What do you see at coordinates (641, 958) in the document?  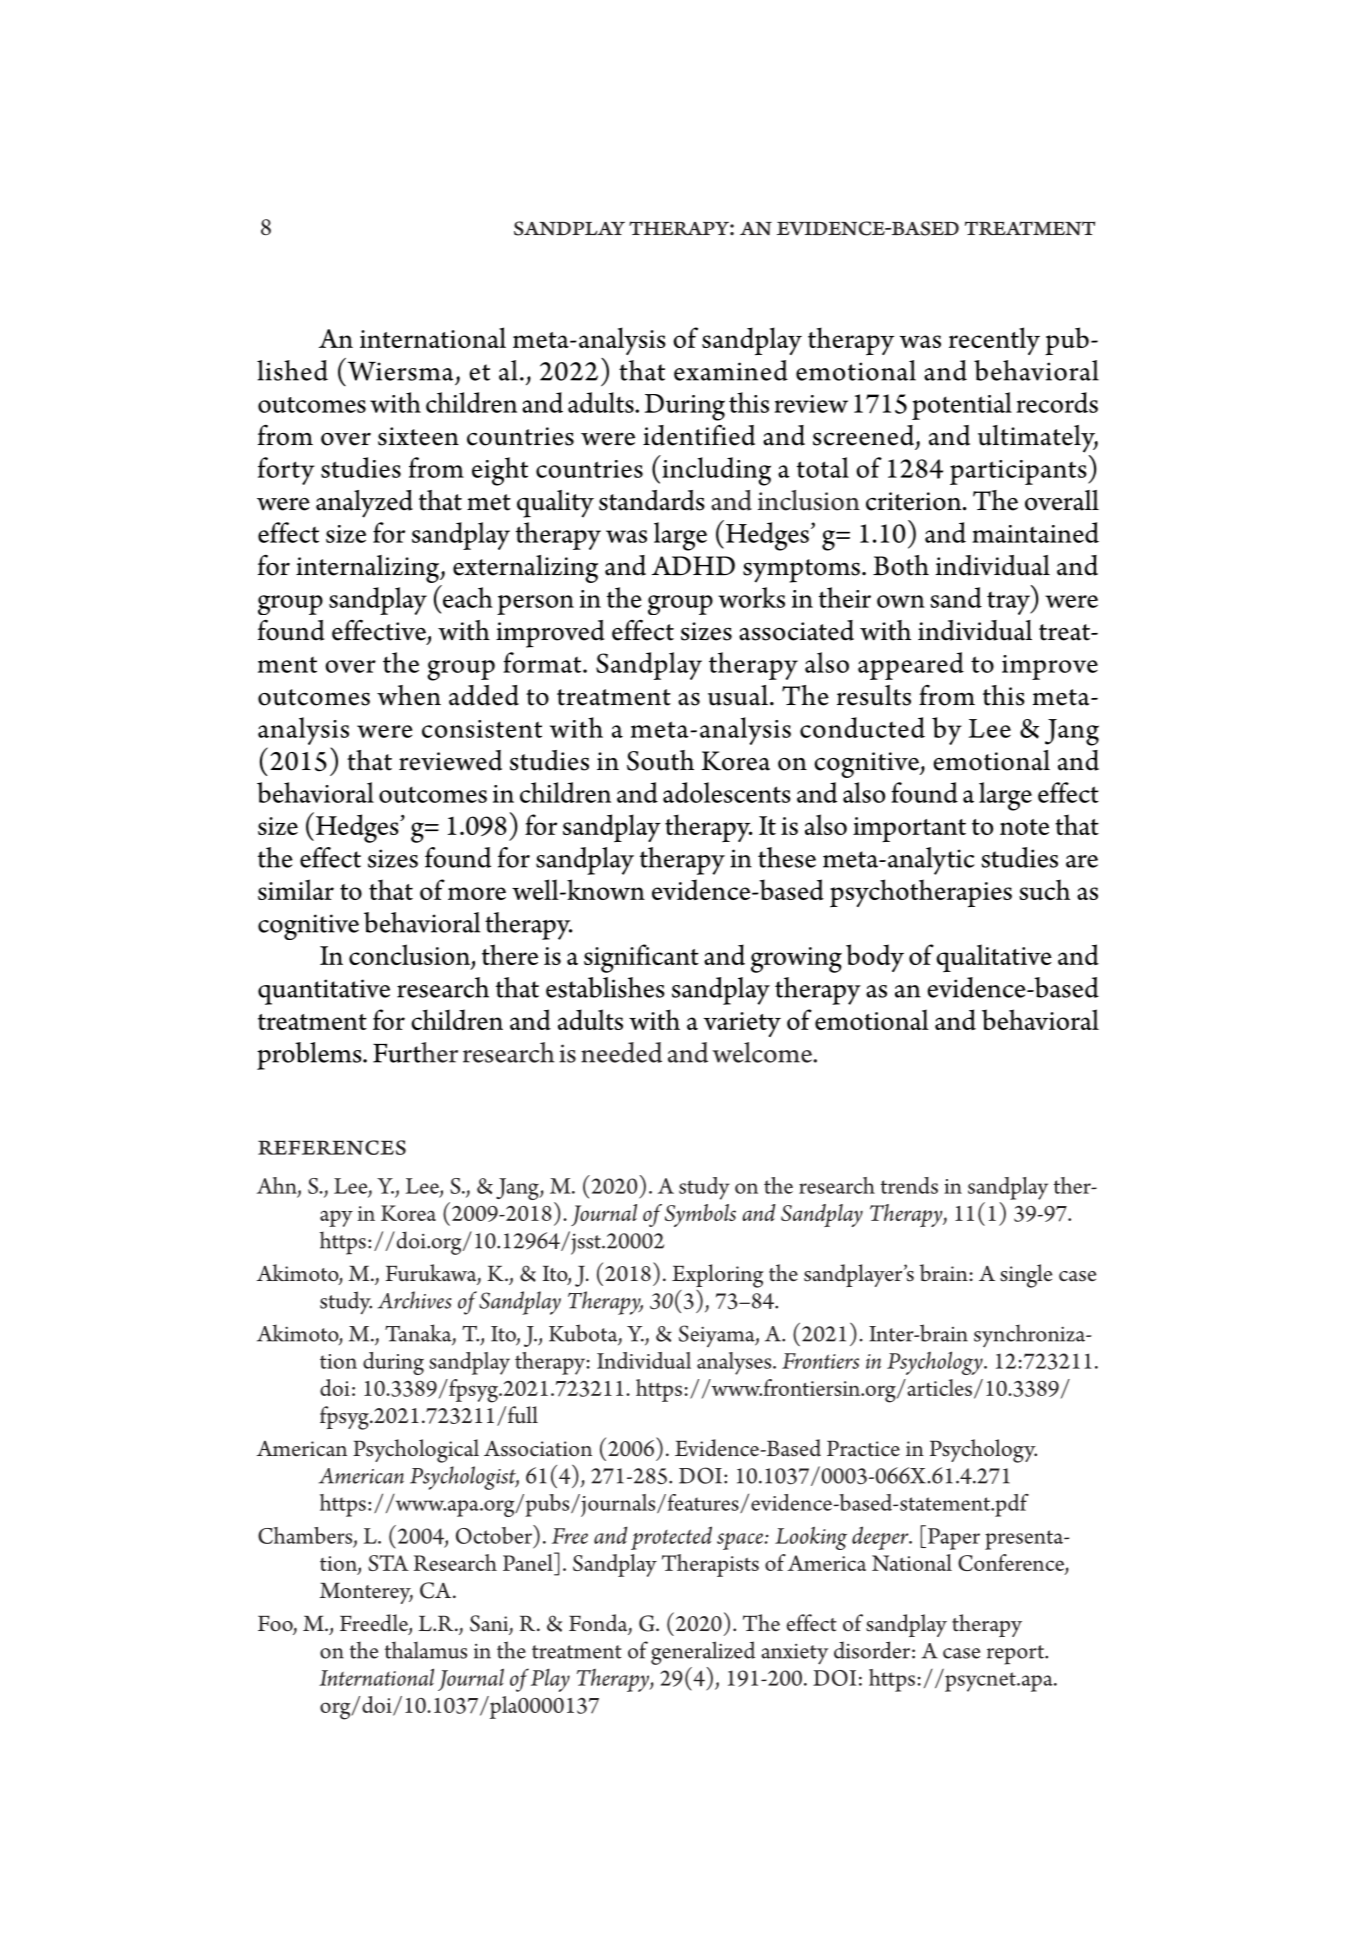 I see `significant` at bounding box center [641, 958].
